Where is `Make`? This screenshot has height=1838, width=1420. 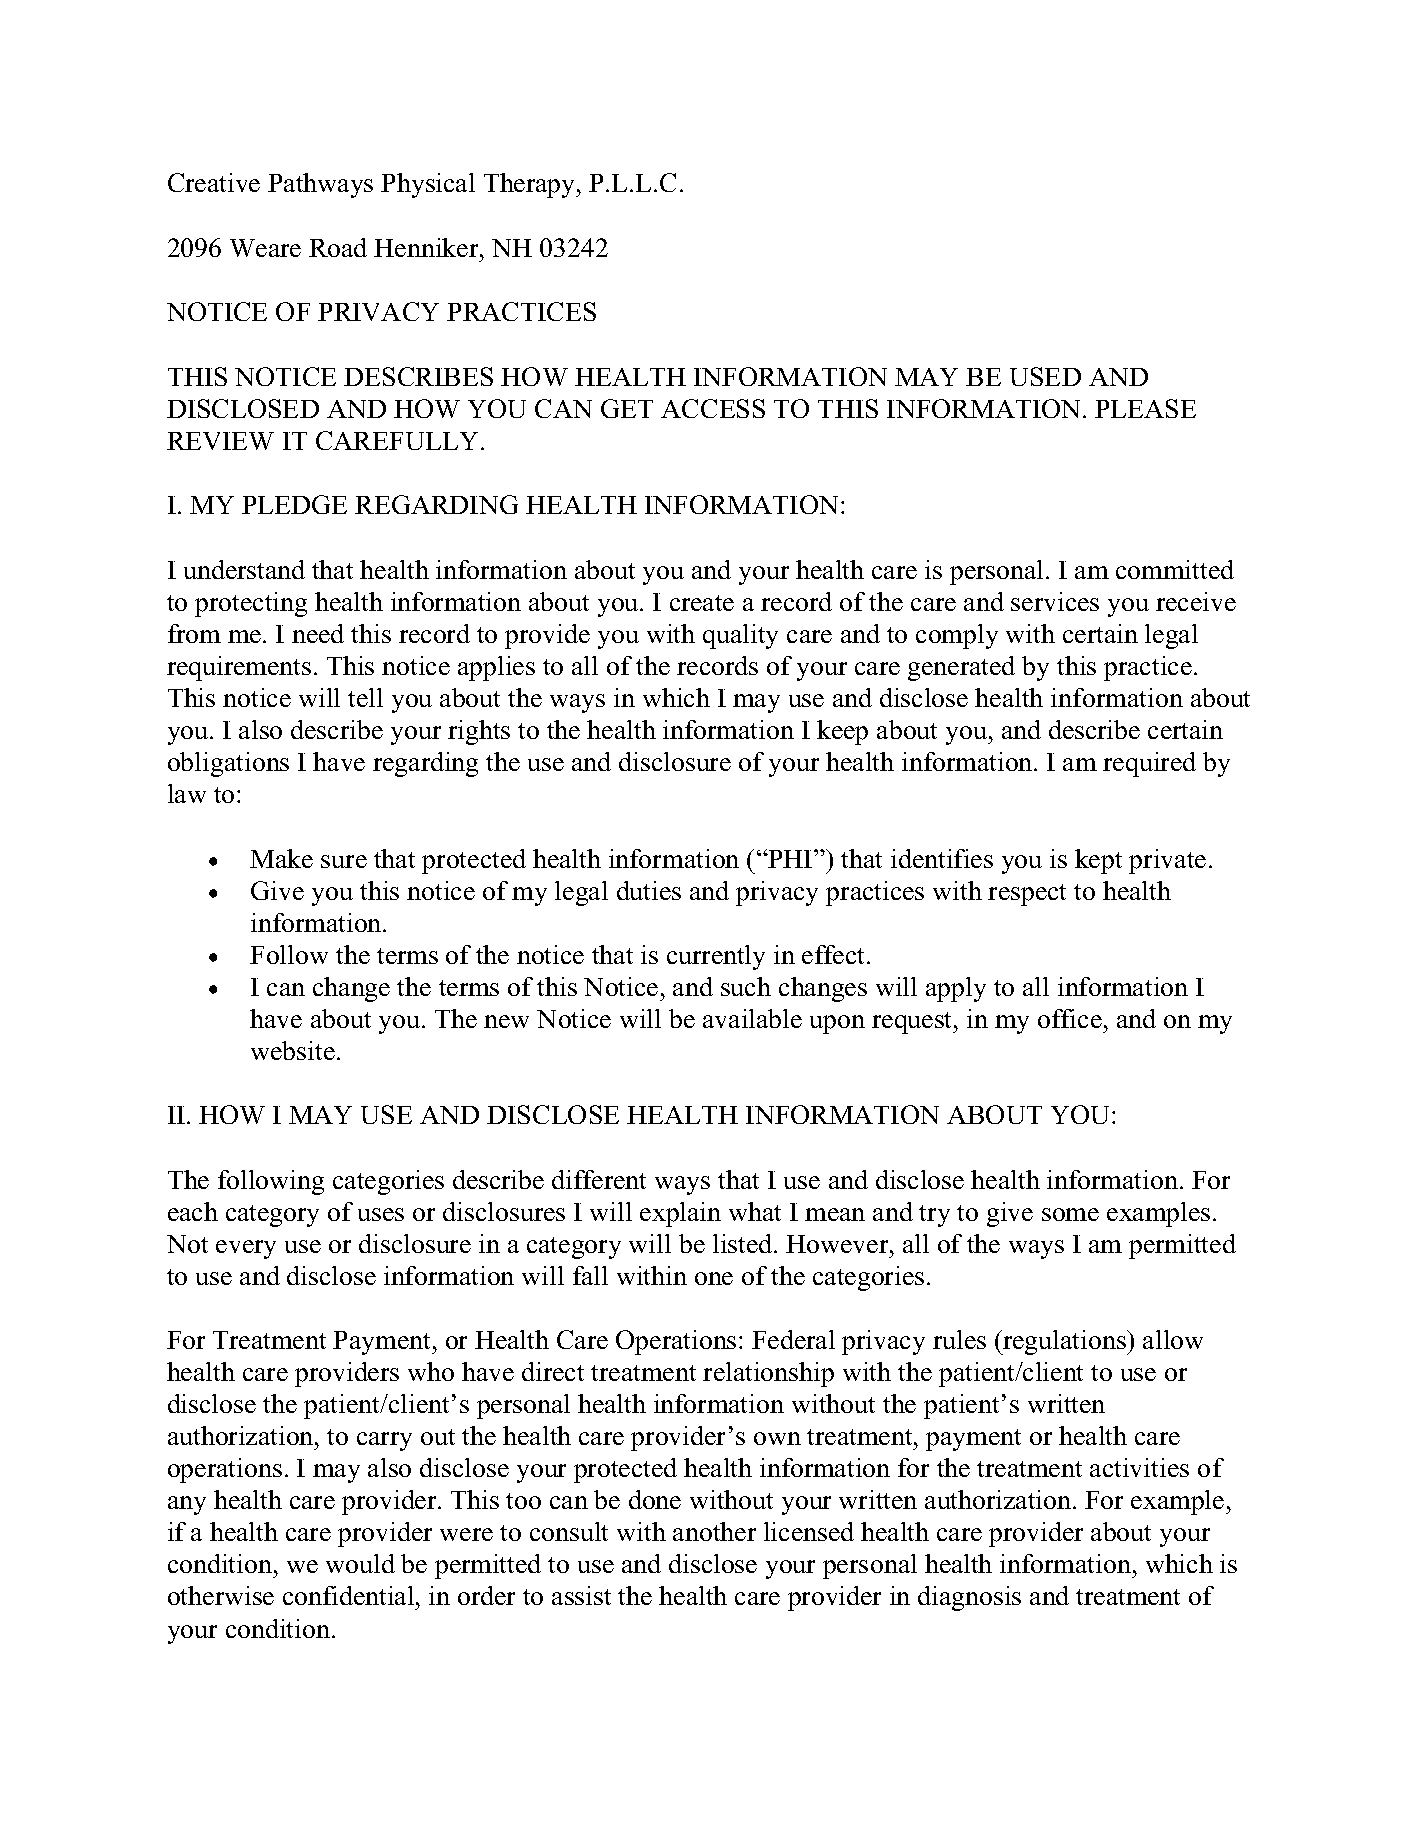
Make is located at coordinates (281, 858).
